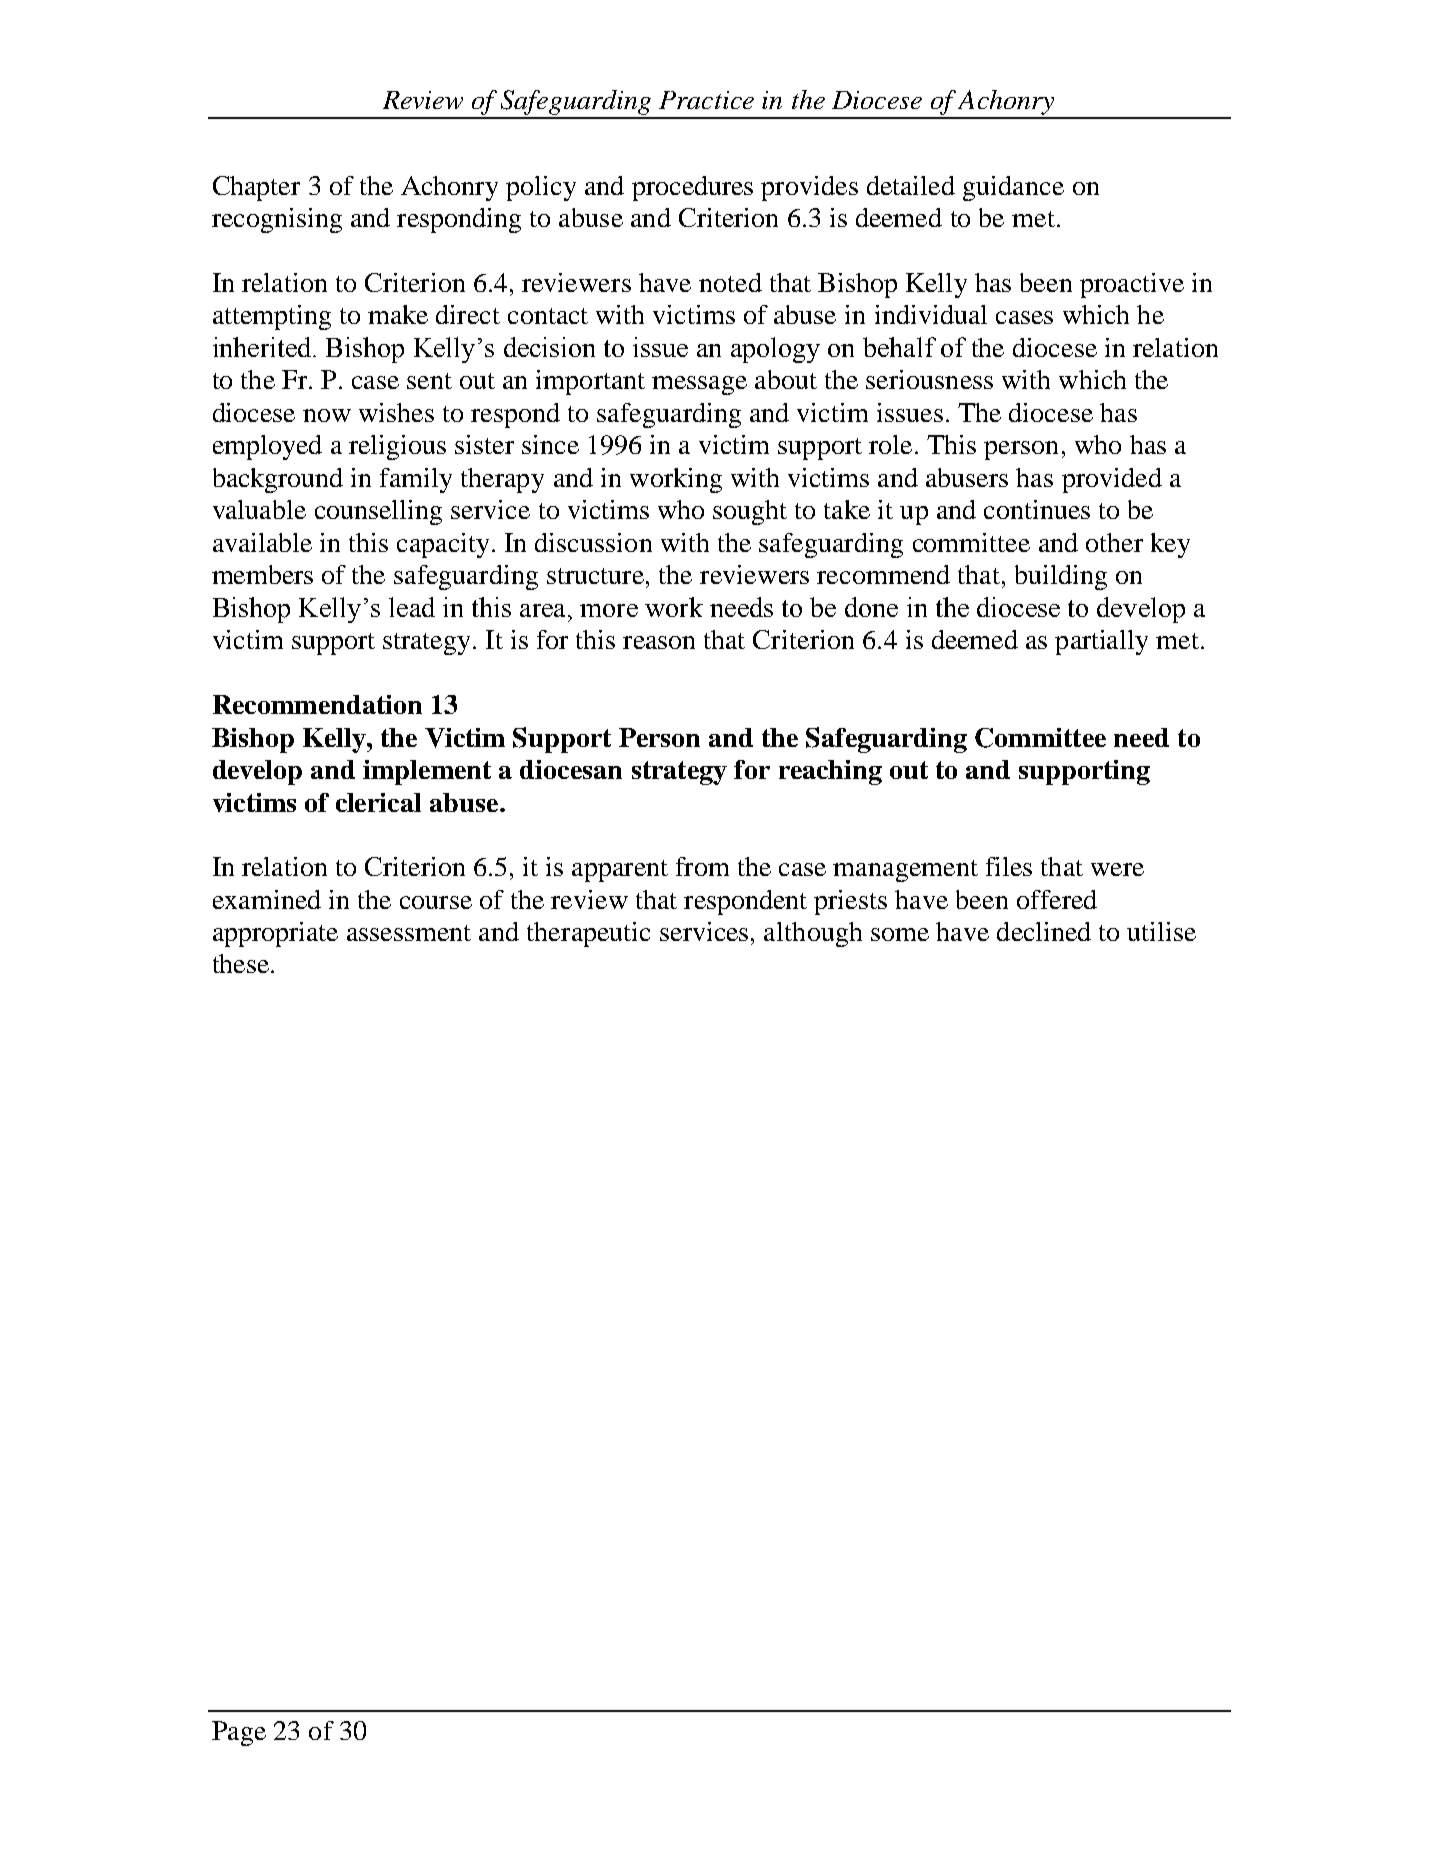  I want to click on from, so click(702, 866).
